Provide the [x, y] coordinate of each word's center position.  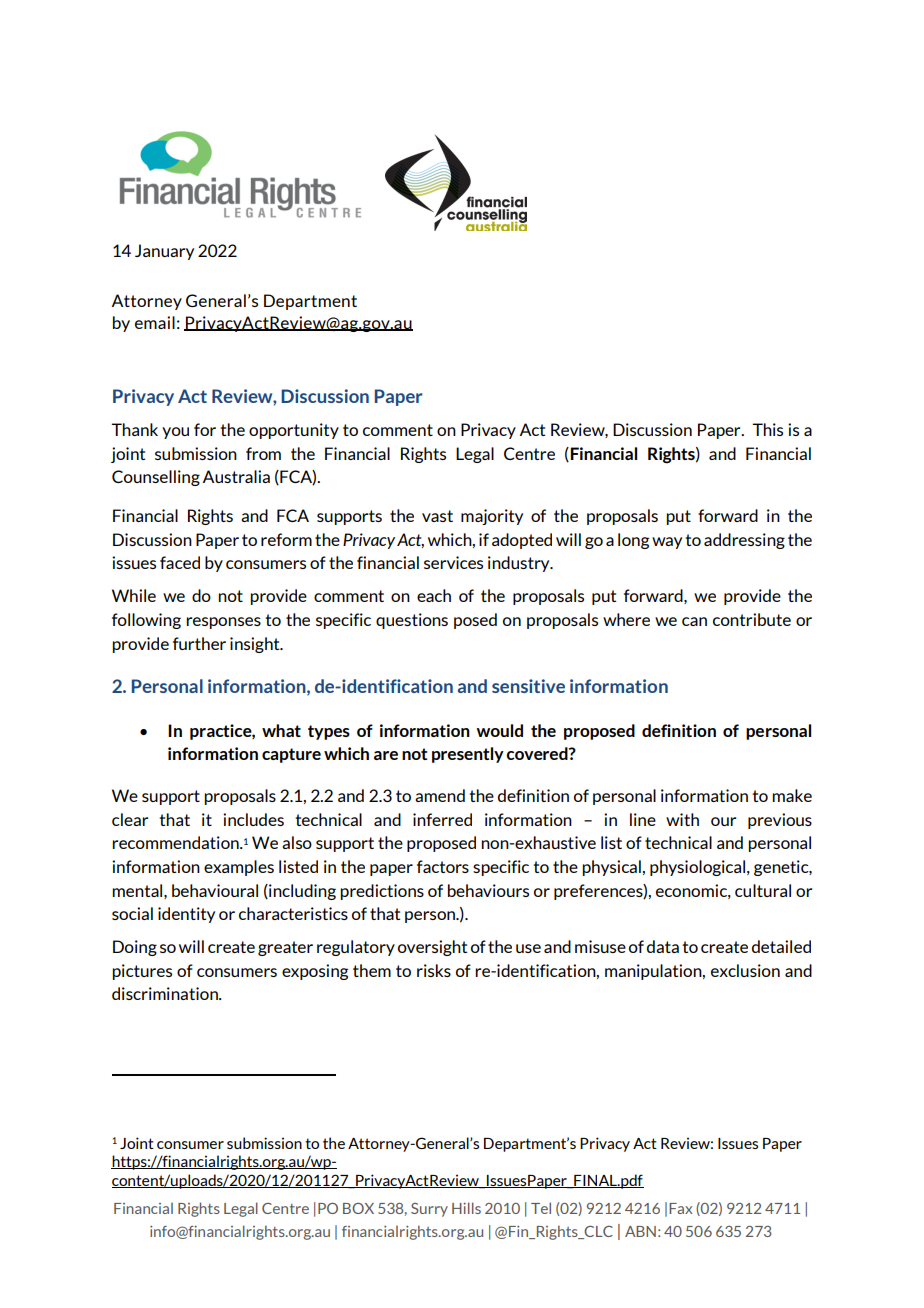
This [767, 429]
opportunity [294, 431]
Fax [681, 1208]
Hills [466, 1208]
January [164, 252]
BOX [358, 1208]
